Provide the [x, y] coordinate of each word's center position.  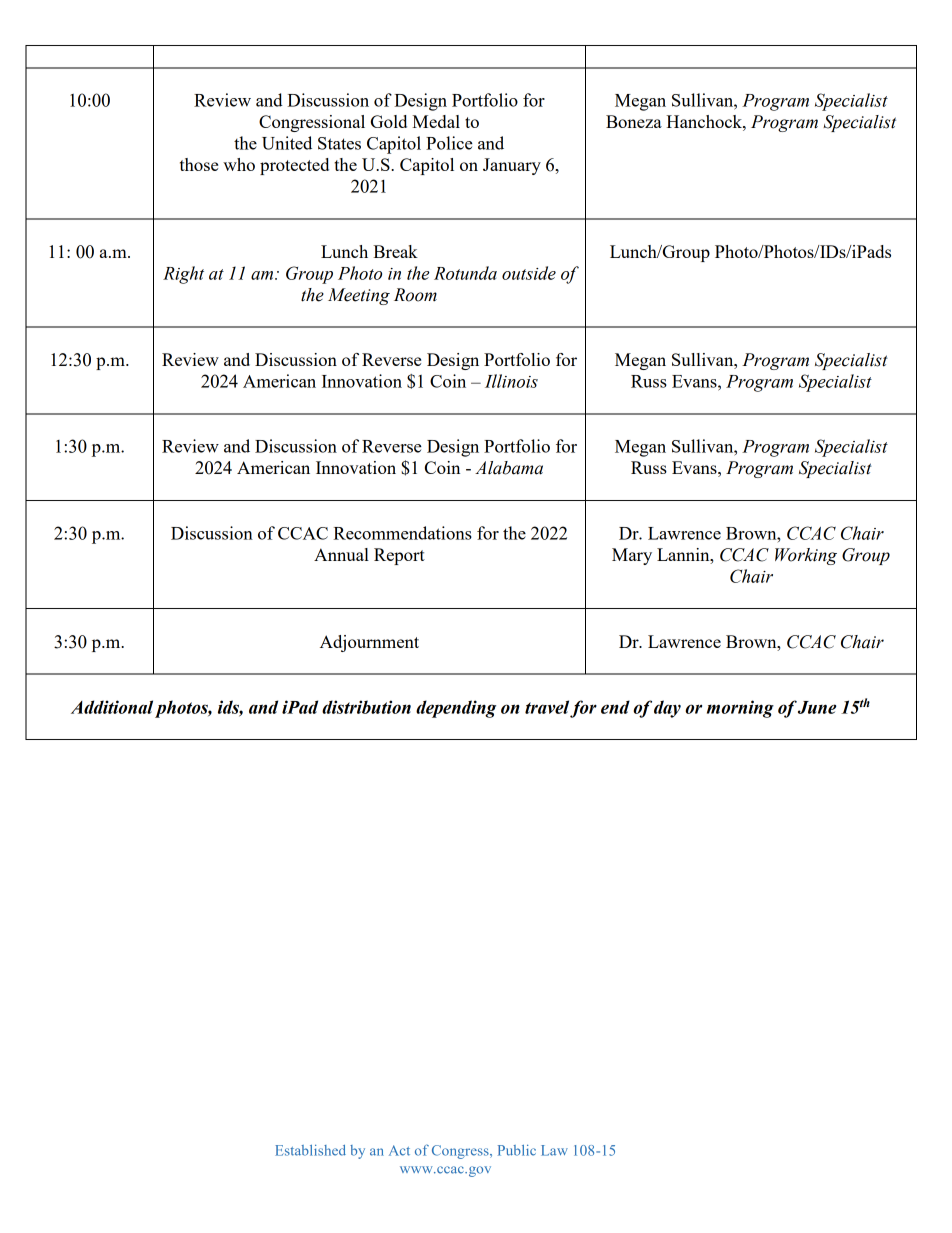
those [199, 164]
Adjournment [369, 643]
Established [310, 1150]
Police [449, 143]
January [512, 166]
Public [517, 1150]
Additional [112, 707]
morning [740, 709]
